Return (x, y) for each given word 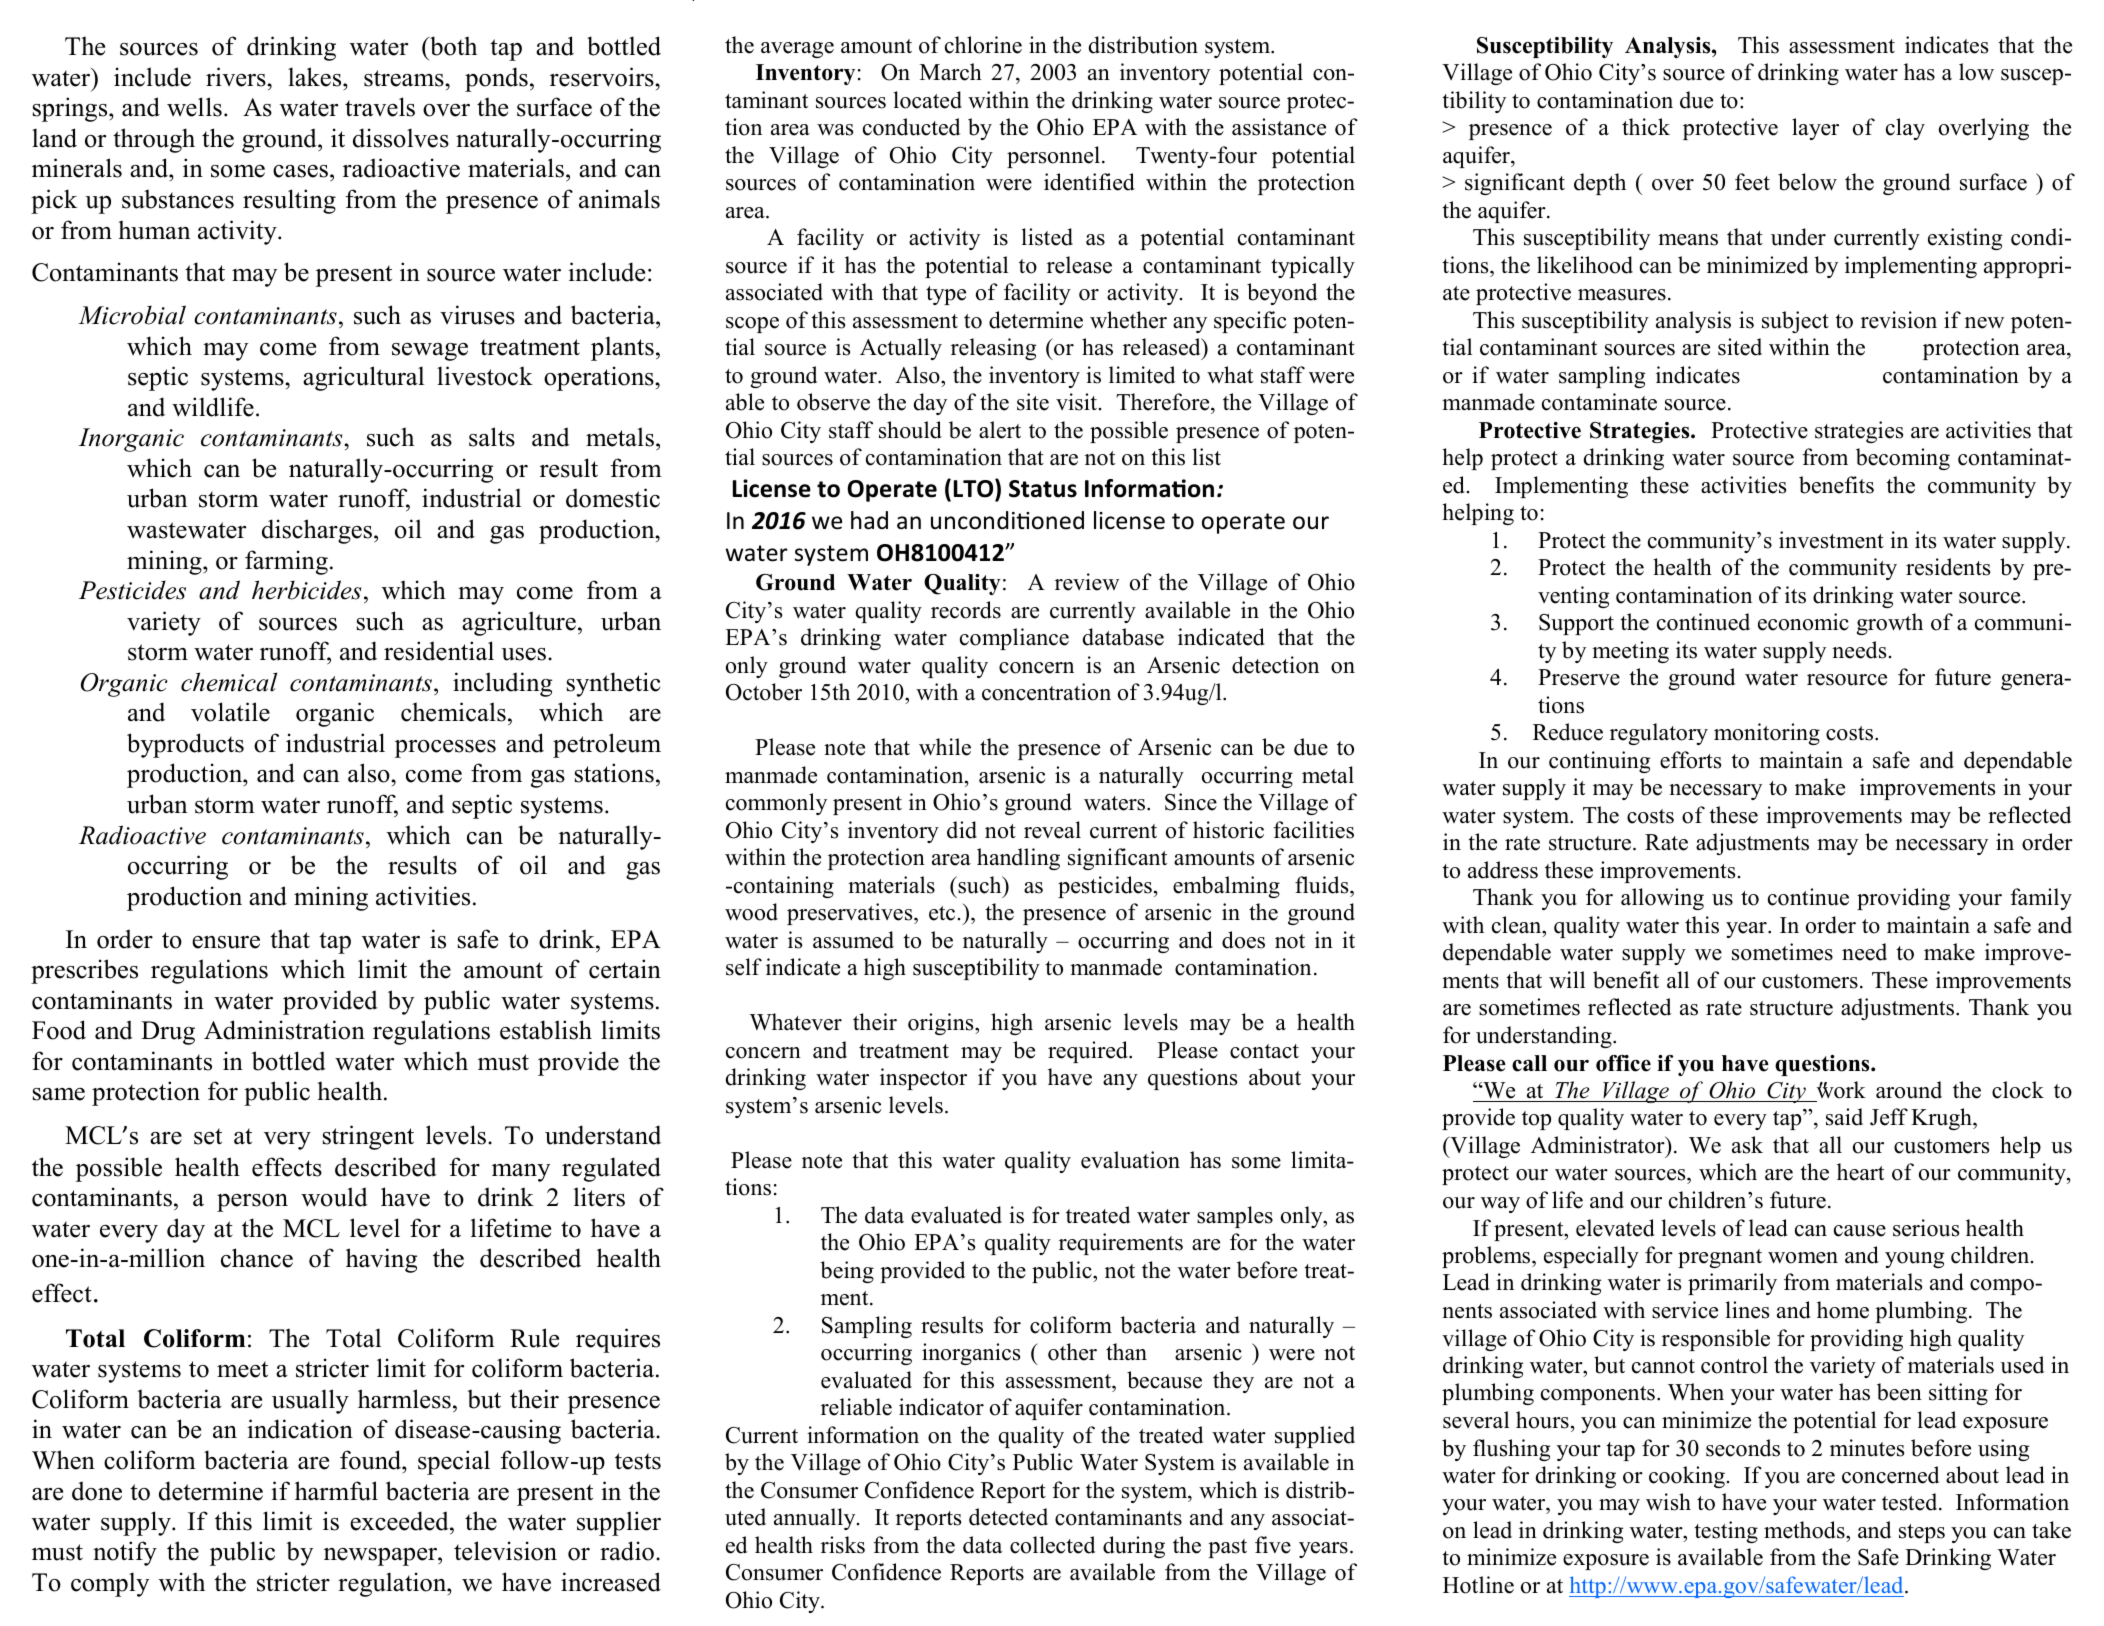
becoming (1903, 459)
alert (1000, 430)
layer (1815, 129)
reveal (1052, 830)
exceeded (400, 1521)
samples (1235, 1217)
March (951, 72)
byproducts (185, 745)
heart (1860, 1172)
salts (492, 437)
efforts (1690, 760)
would (334, 1197)
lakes (316, 77)
